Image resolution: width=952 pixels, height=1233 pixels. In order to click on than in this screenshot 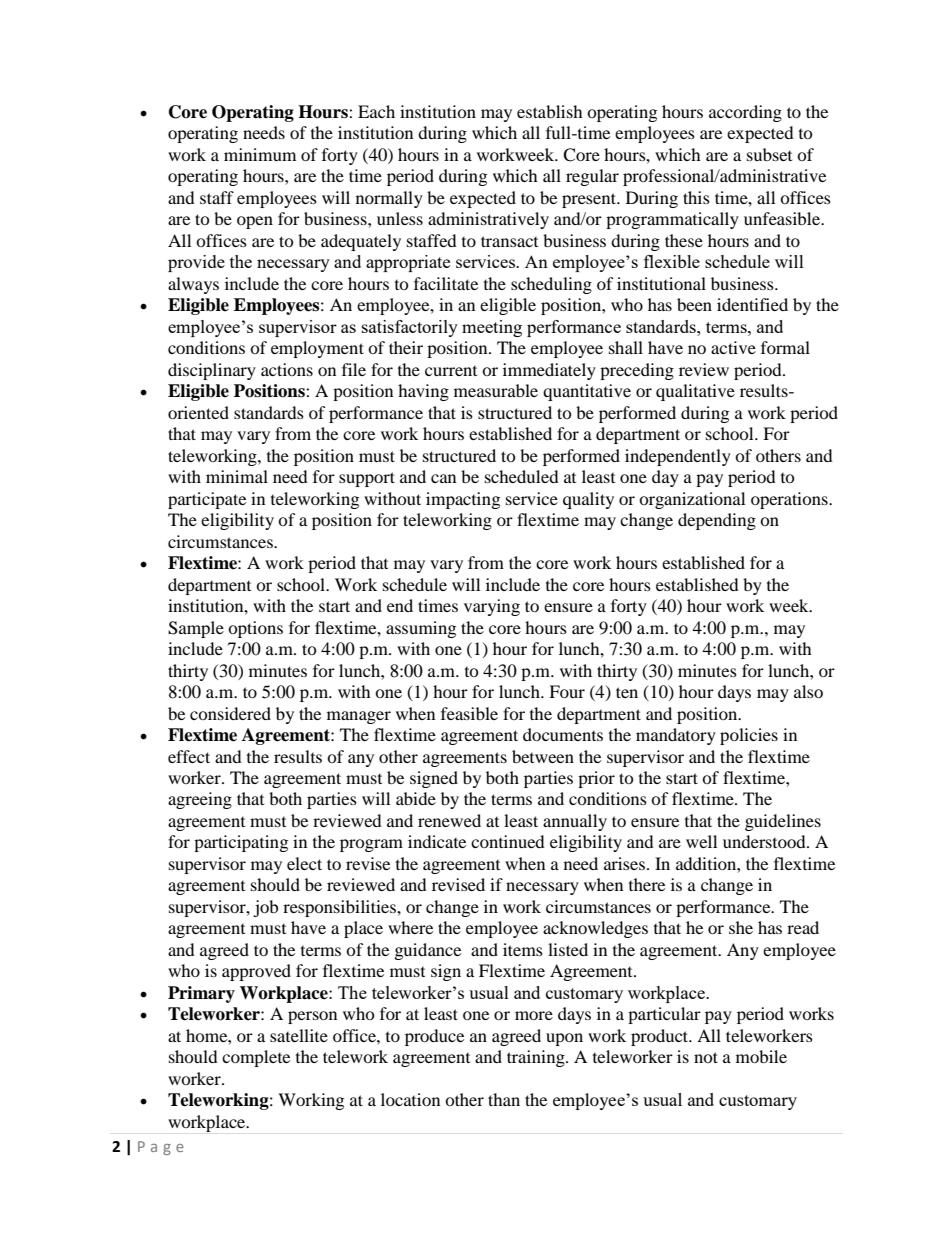, I will do `click(504, 1099)`.
